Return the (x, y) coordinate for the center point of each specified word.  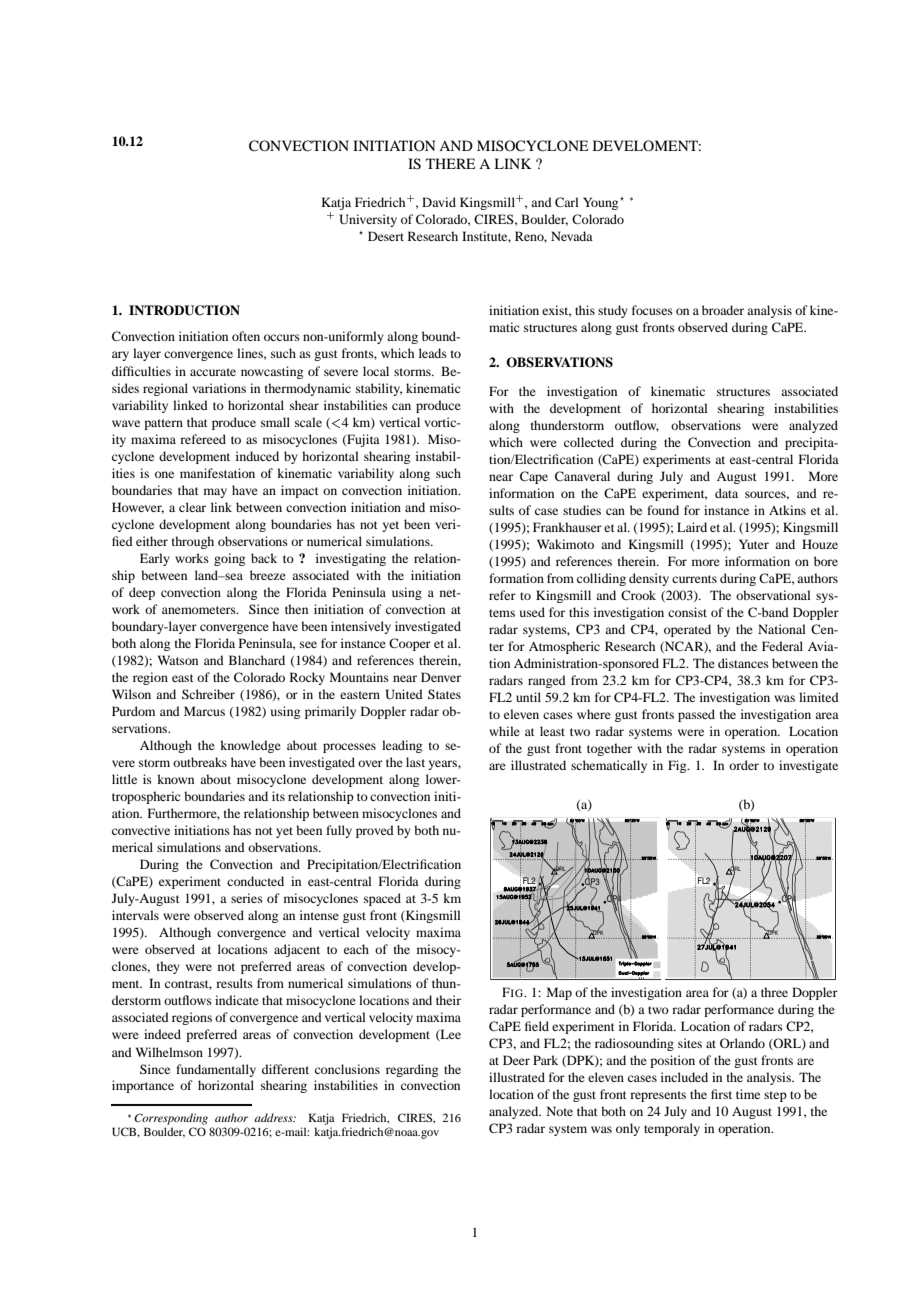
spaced (382, 899)
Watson (178, 660)
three (774, 992)
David (439, 202)
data (726, 493)
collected (589, 442)
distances (743, 663)
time (748, 1094)
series (247, 898)
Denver (441, 677)
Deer (516, 1060)
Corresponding (171, 1119)
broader (723, 310)
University (368, 220)
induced (257, 456)
